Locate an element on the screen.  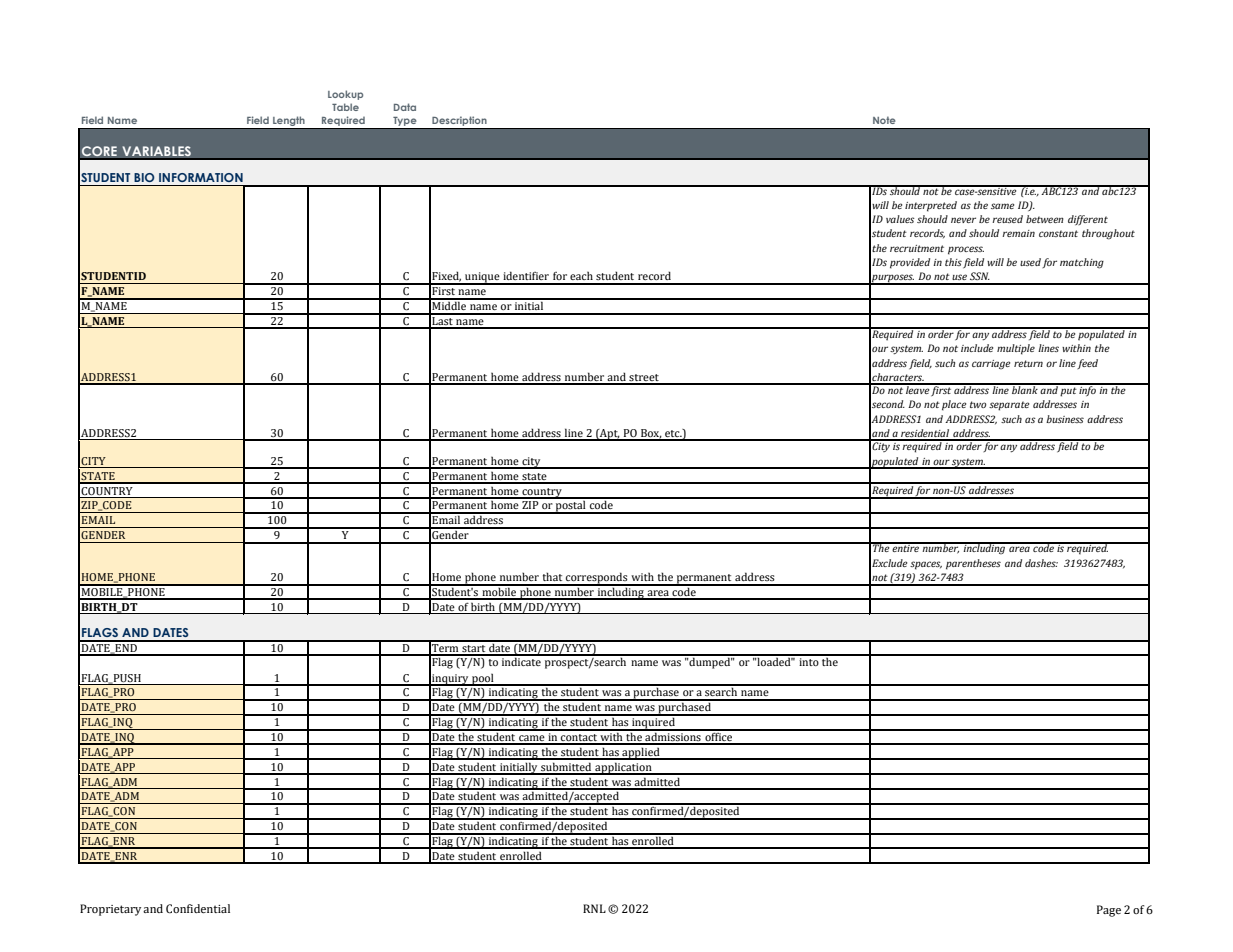
Page is located at coordinates (1109, 911).
